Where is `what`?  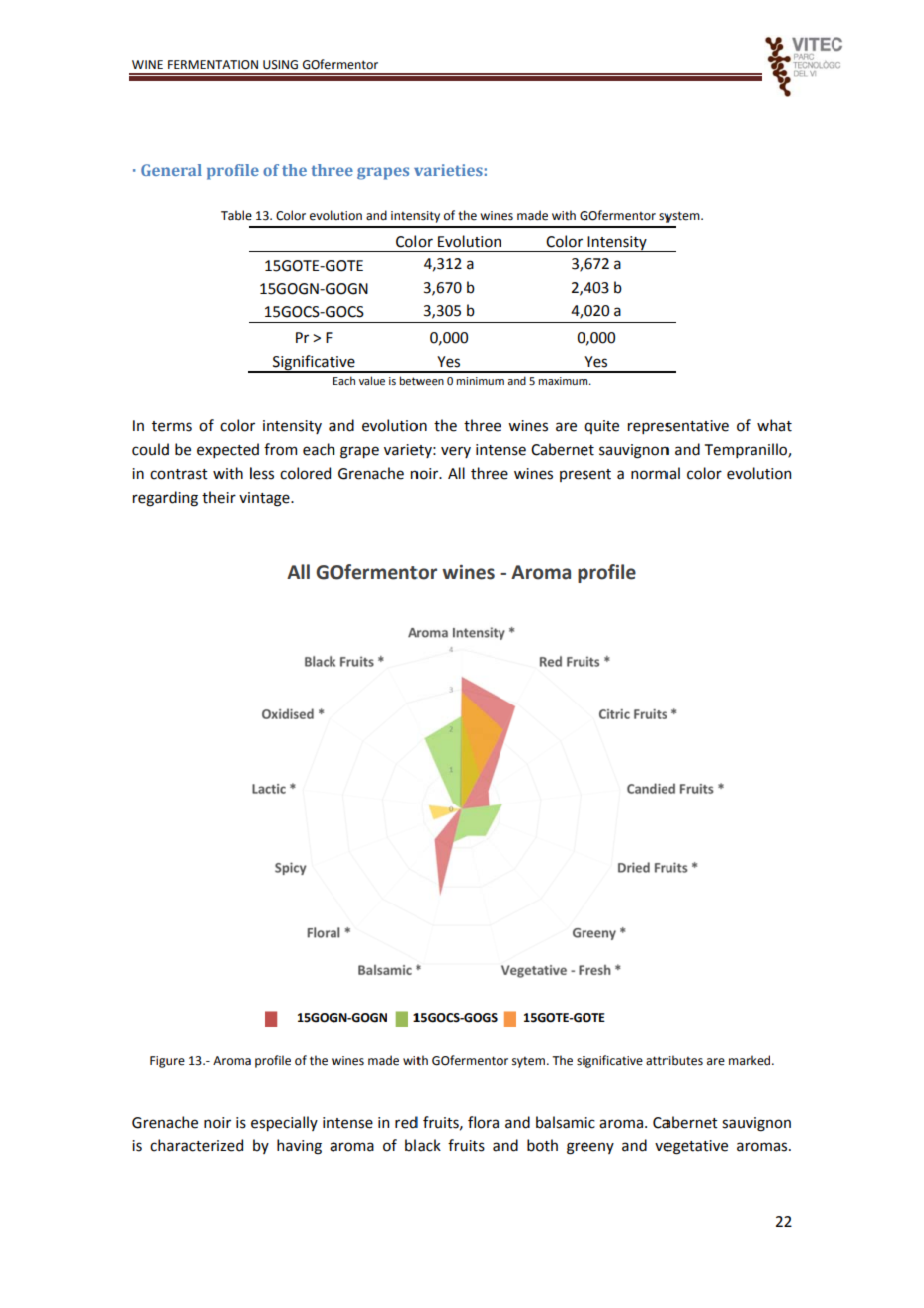
what is located at coordinates (774, 425).
